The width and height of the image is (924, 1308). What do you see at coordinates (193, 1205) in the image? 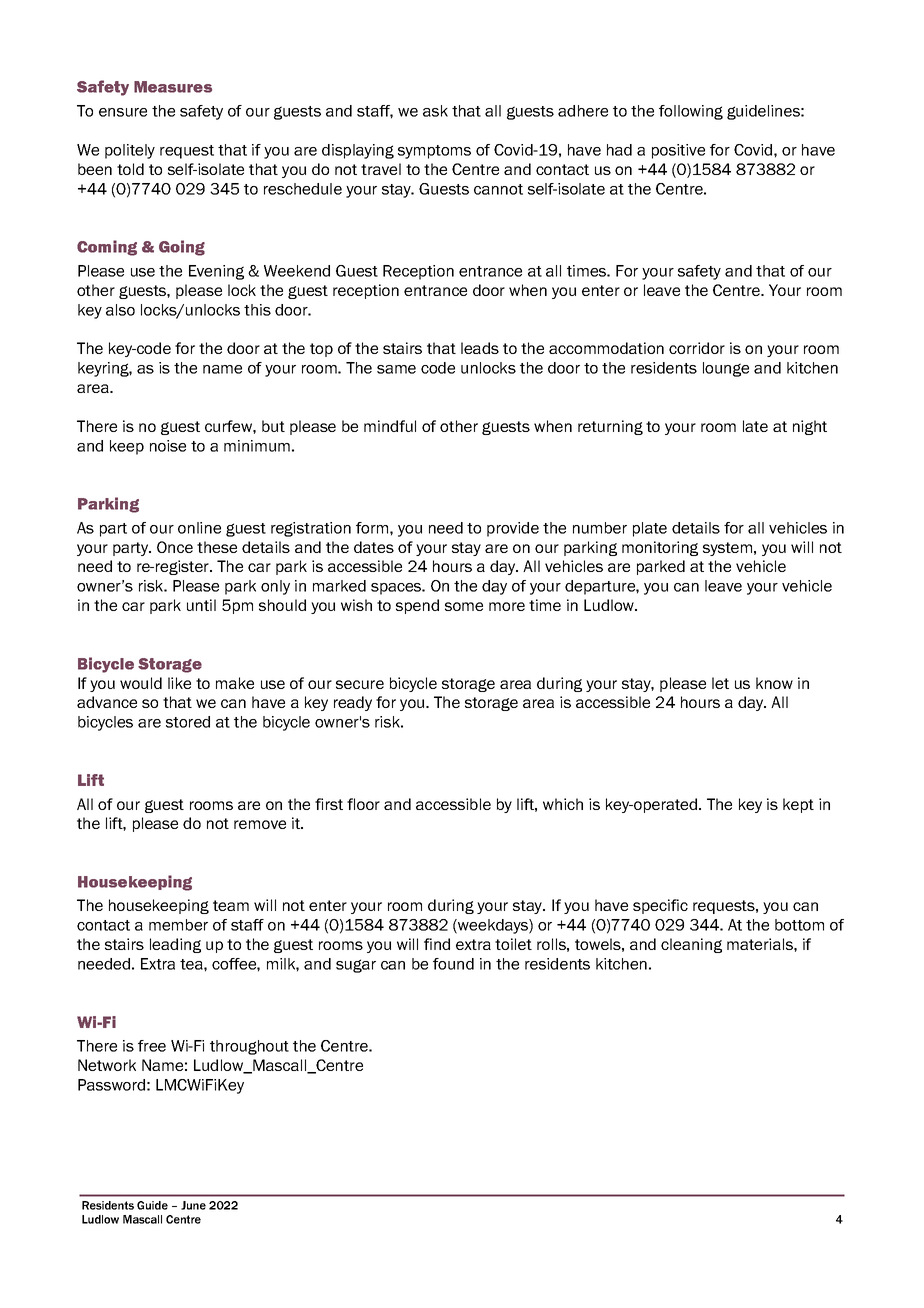
I see `June` at bounding box center [193, 1205].
